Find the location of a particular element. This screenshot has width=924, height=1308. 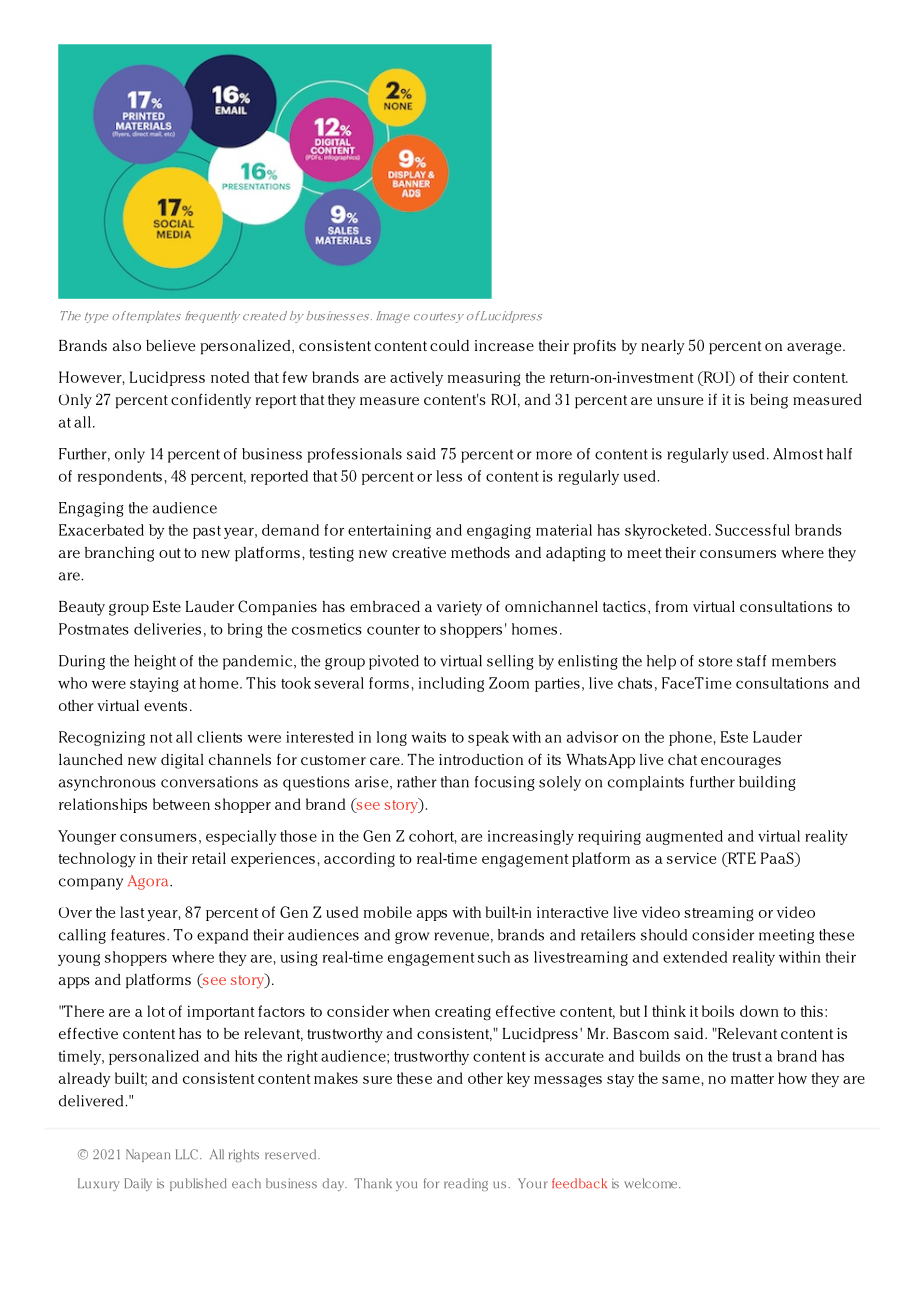

events is located at coordinates (165, 706).
